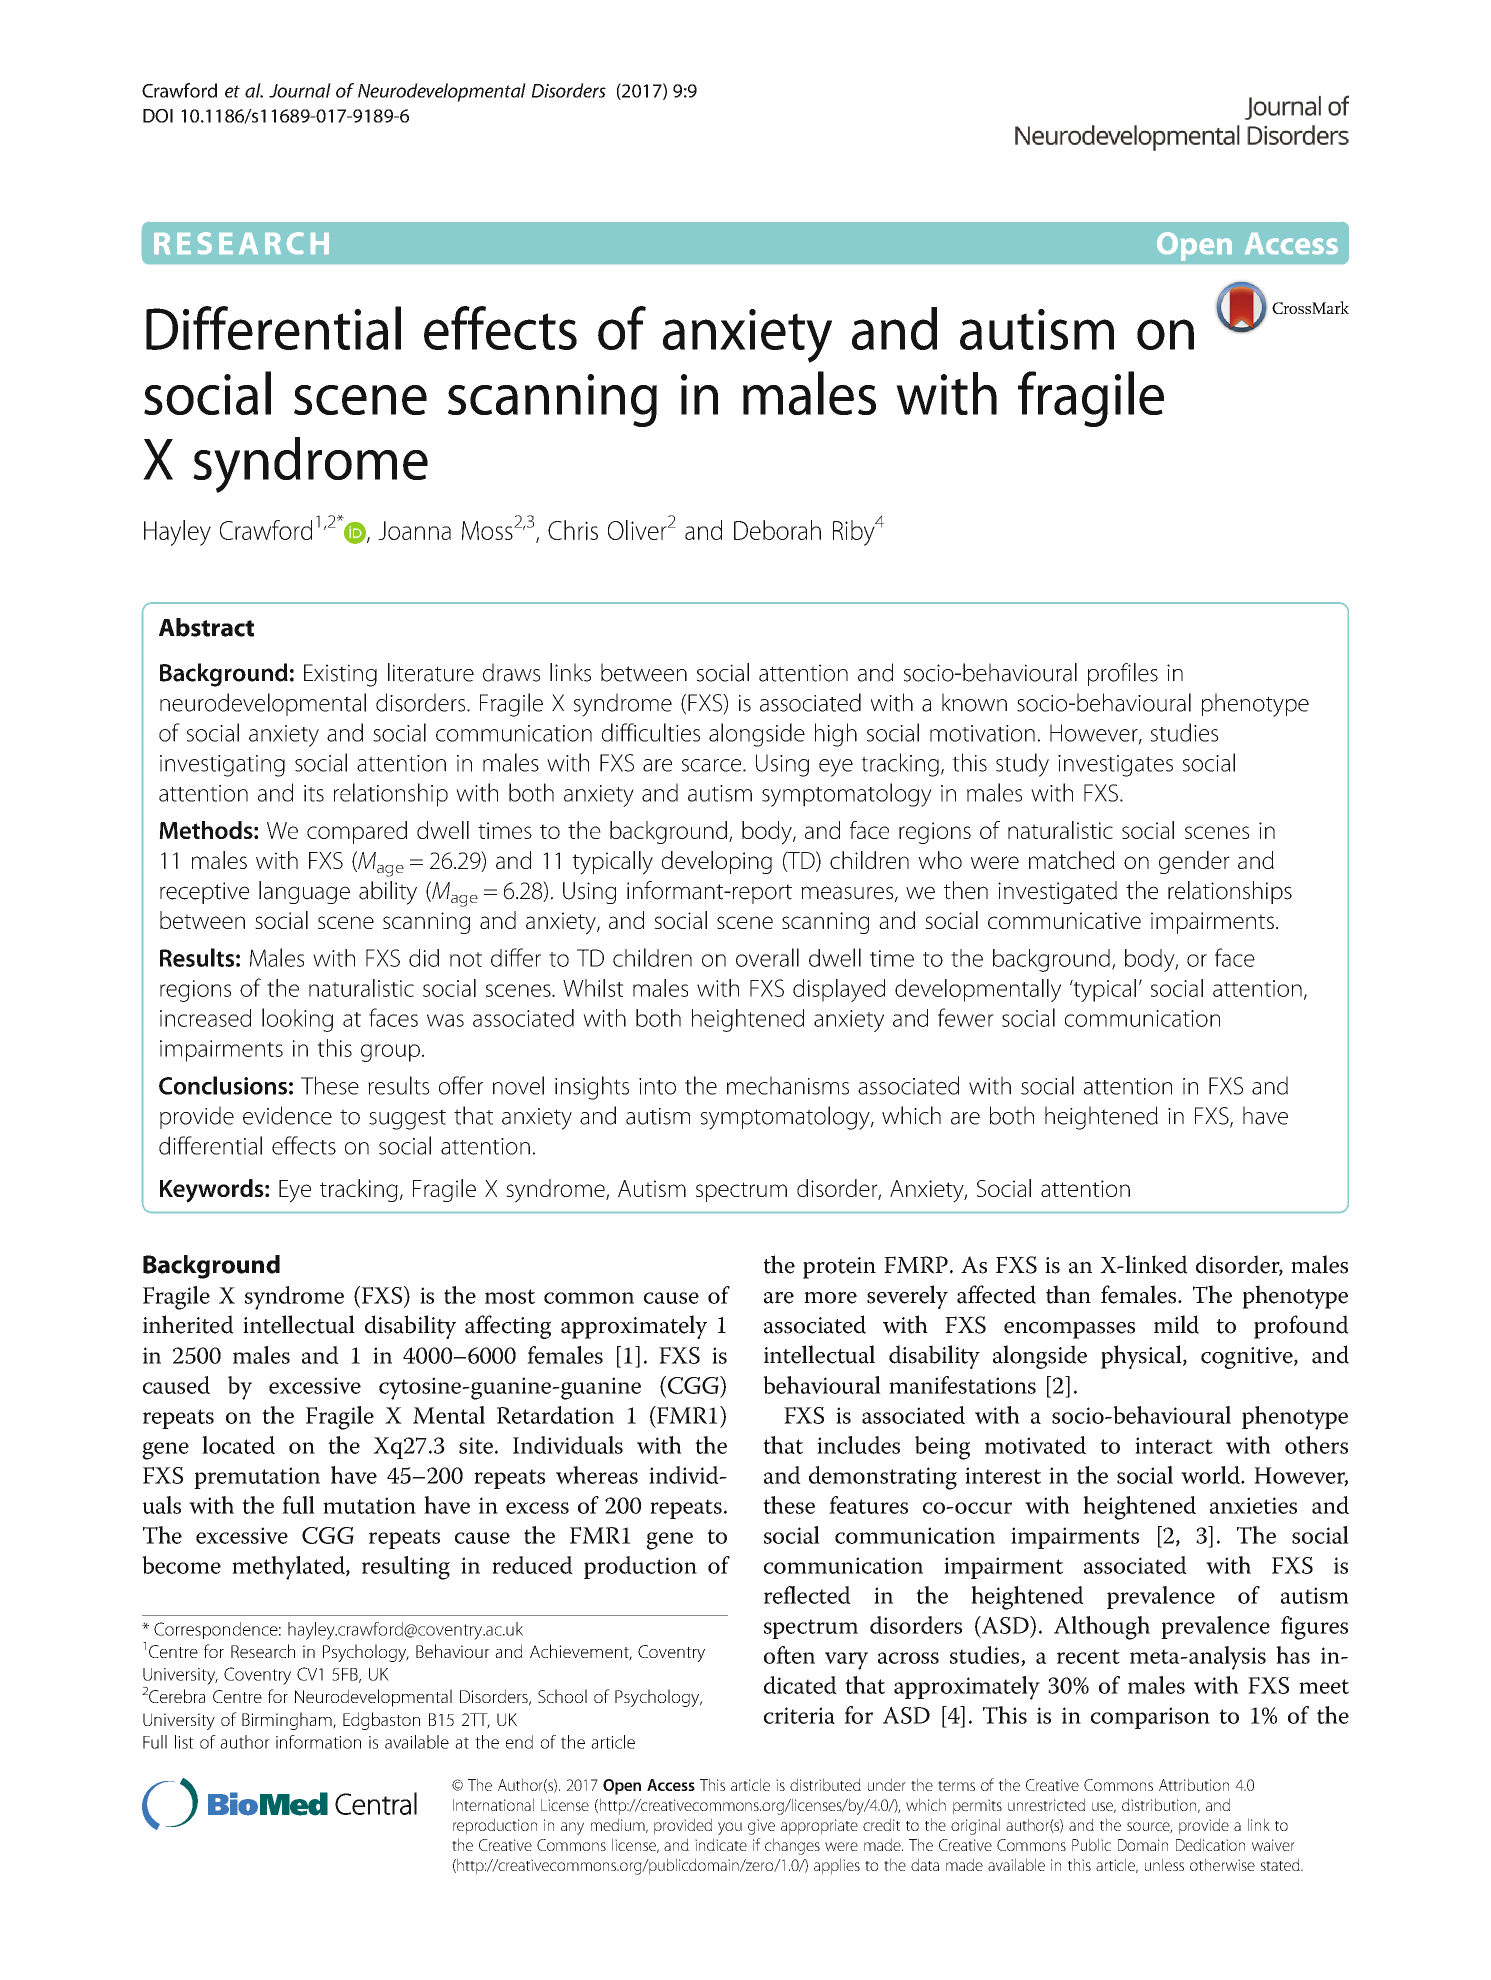 The width and height of the screenshot is (1491, 1980). I want to click on you, so click(730, 1828).
